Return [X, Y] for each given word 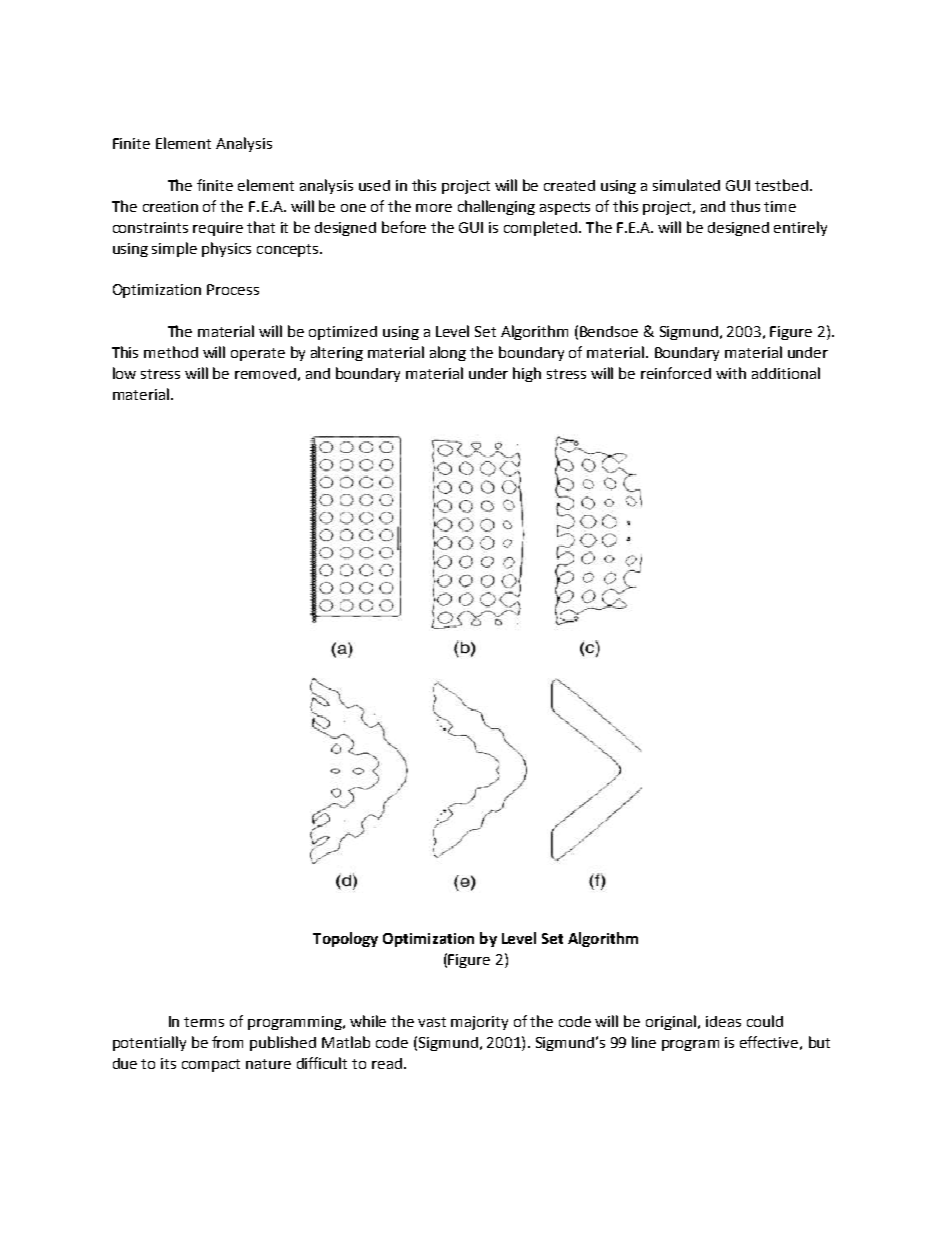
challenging [496, 207]
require [218, 229]
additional [786, 373]
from [227, 1042]
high [527, 374]
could [765, 1021]
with [731, 373]
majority [479, 1023]
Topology [345, 939]
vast [432, 1022]
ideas [723, 1021]
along [448, 353]
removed [265, 373]
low [124, 373]
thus [745, 206]
